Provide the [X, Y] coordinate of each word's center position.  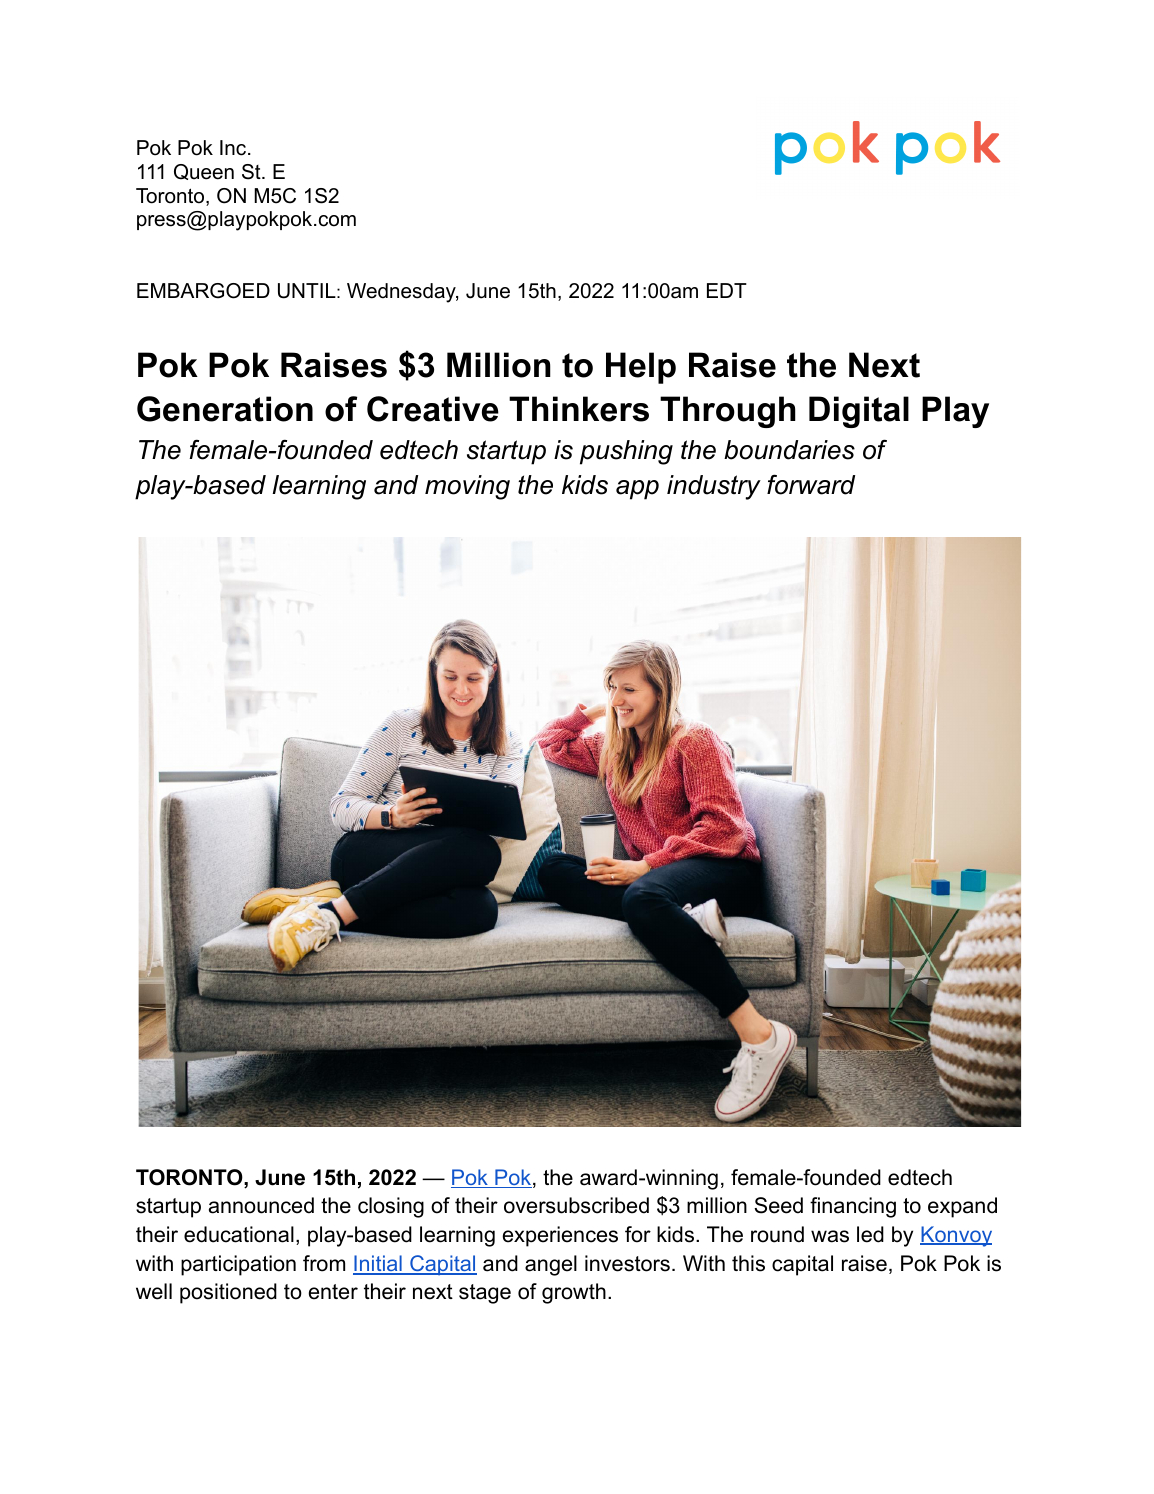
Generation [225, 409]
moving [467, 487]
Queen [204, 172]
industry [714, 487]
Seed [778, 1205]
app [637, 490]
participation [238, 1265]
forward [811, 484]
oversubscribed [576, 1205]
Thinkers [579, 409]
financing [853, 1207]
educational [239, 1234]
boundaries [789, 450]
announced [261, 1205]
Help [641, 368]
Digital [859, 412]
